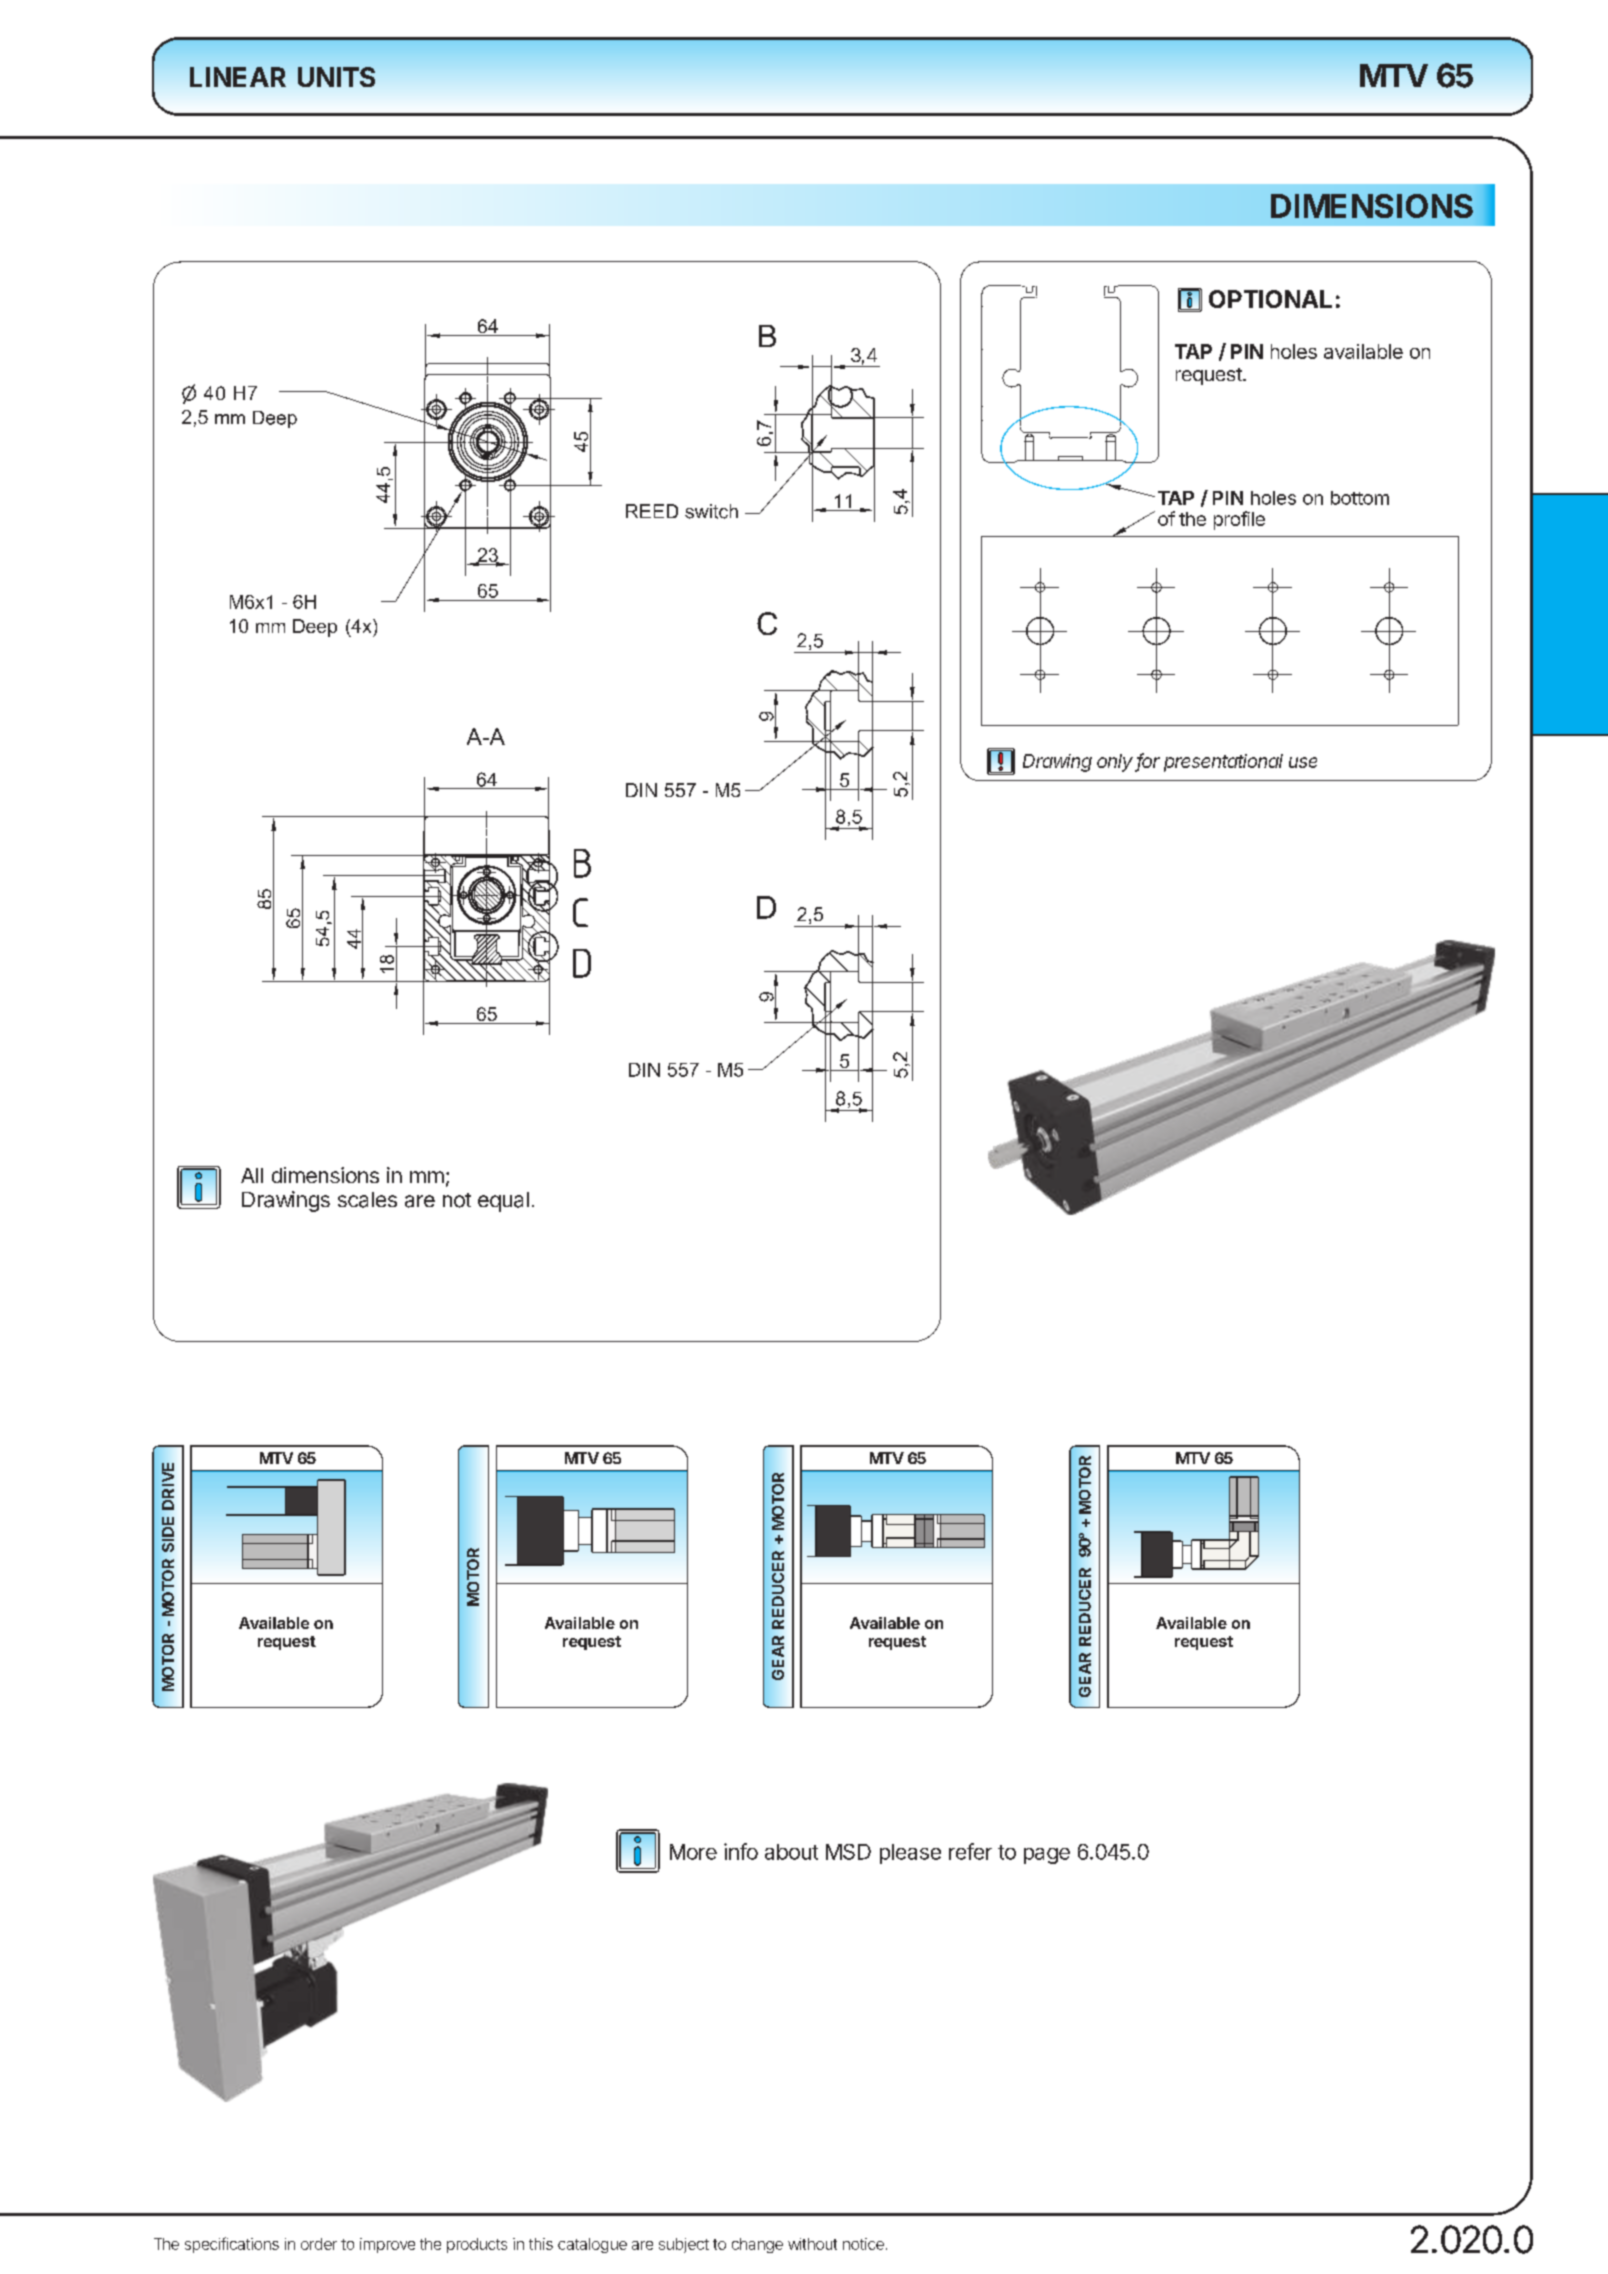  I want to click on profile, so click(1239, 520).
